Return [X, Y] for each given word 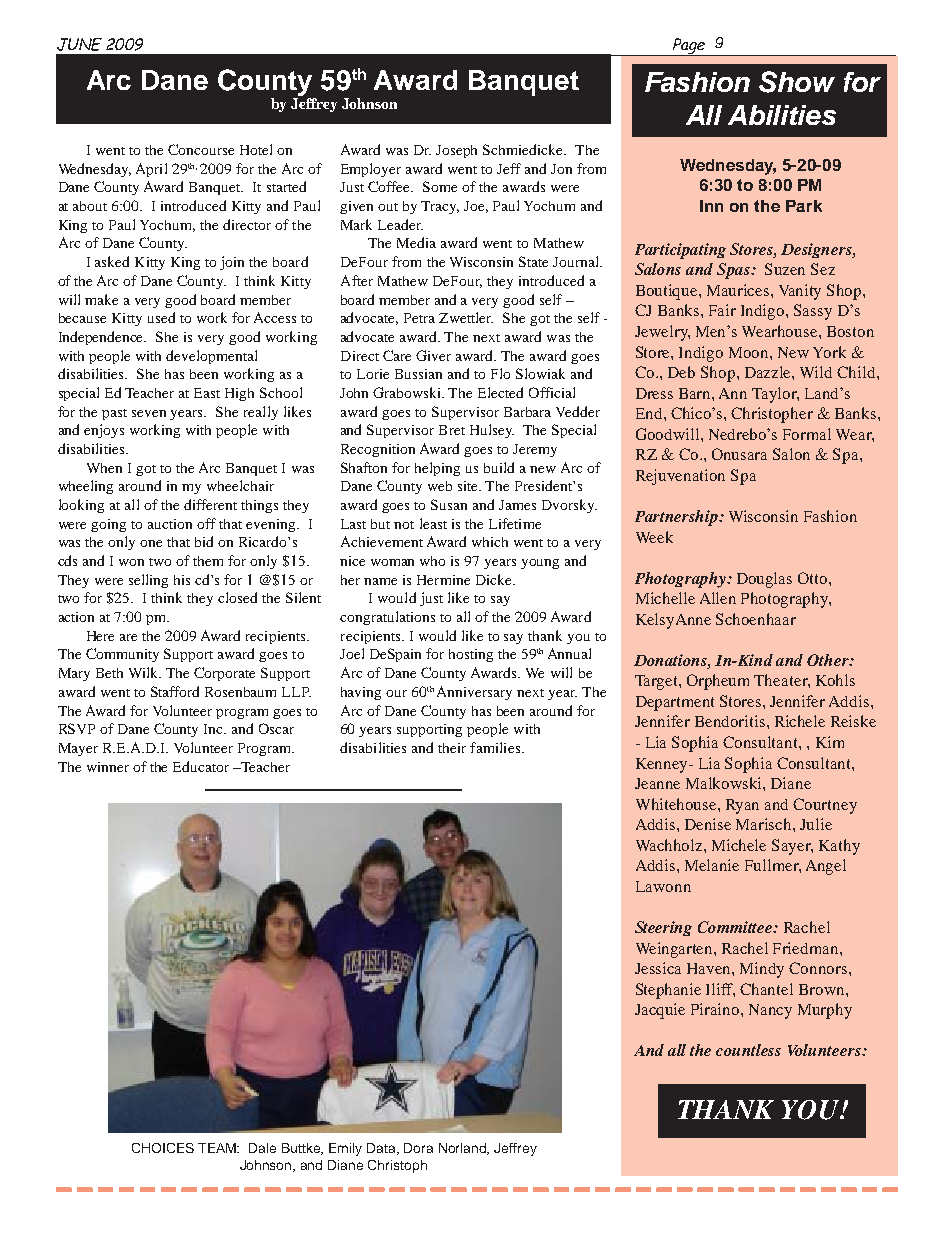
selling [148, 581]
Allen [718, 598]
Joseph [456, 151]
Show [797, 82]
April [151, 170]
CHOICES [163, 1148]
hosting [471, 655]
